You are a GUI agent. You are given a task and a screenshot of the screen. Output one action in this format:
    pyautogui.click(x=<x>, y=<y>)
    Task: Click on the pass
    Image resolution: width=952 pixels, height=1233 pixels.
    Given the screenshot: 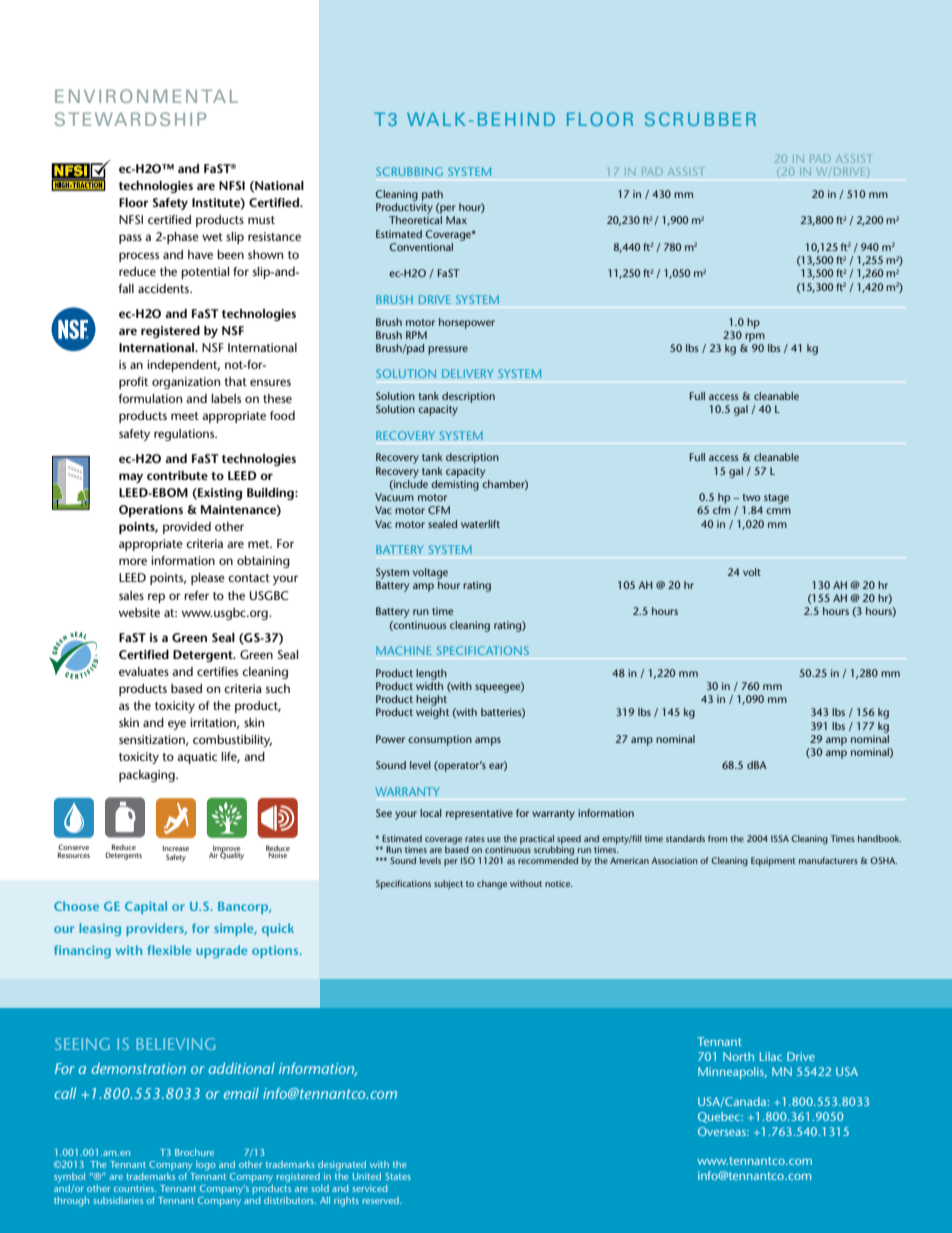 What is the action you would take?
    pyautogui.click(x=130, y=239)
